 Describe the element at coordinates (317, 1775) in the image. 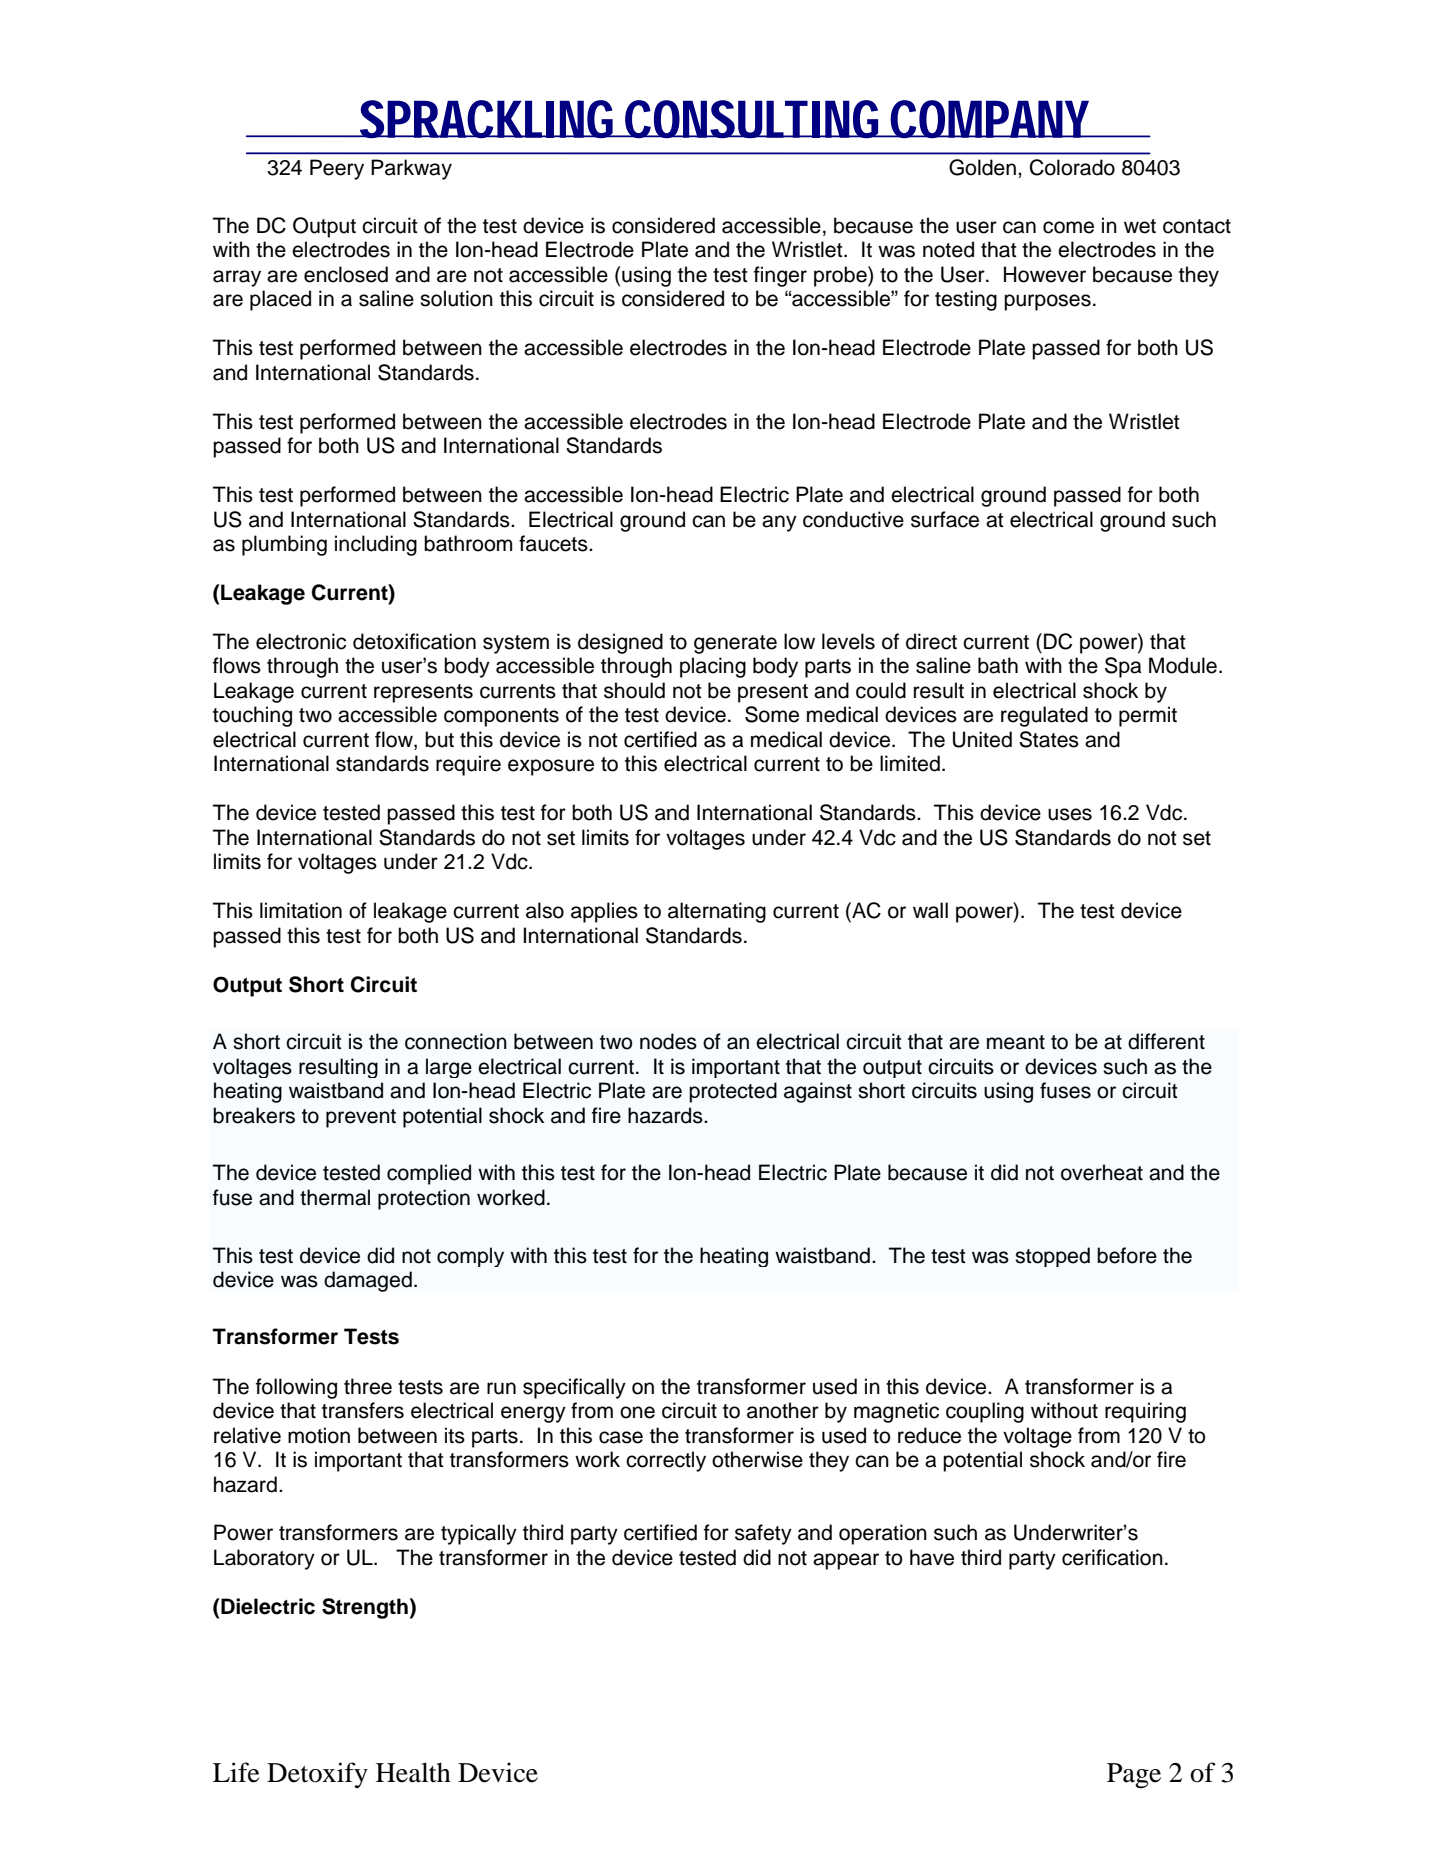

I see `Detoxify` at that location.
